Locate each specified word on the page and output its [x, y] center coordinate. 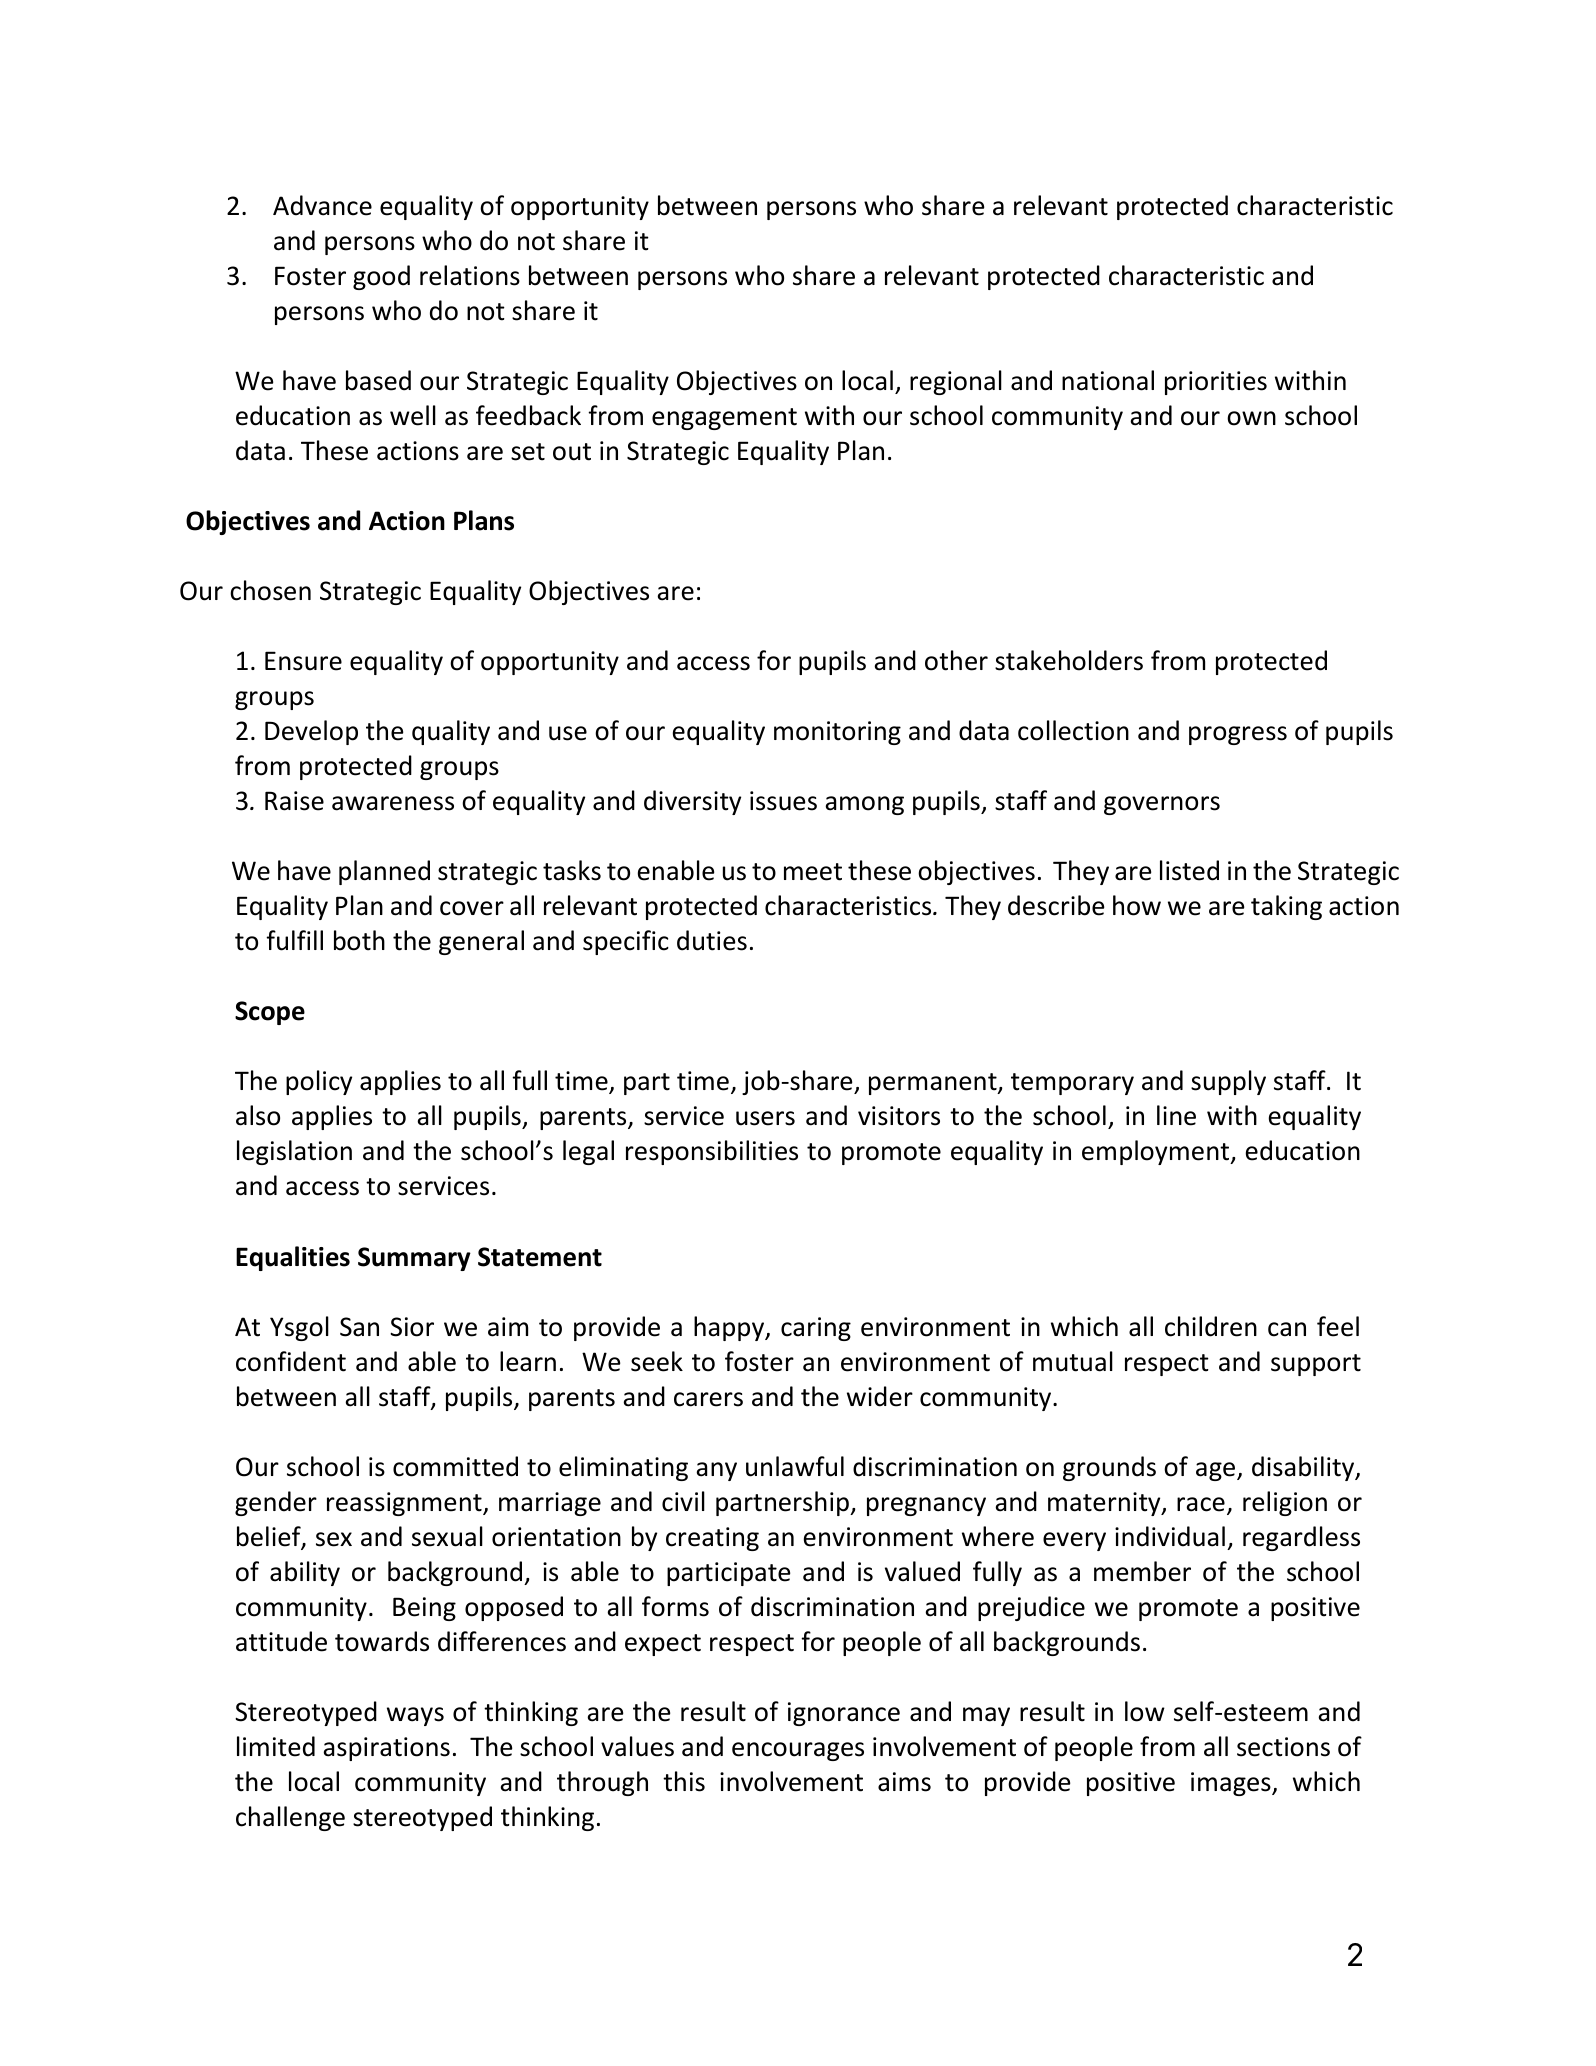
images [1232, 1784]
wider [880, 1396]
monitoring [837, 733]
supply [1228, 1082]
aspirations [386, 1749]
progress [1238, 735]
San [359, 1327]
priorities [1216, 383]
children [1211, 1326]
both [359, 940]
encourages [798, 1751]
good [381, 277]
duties [712, 940]
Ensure [303, 661]
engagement [724, 419]
